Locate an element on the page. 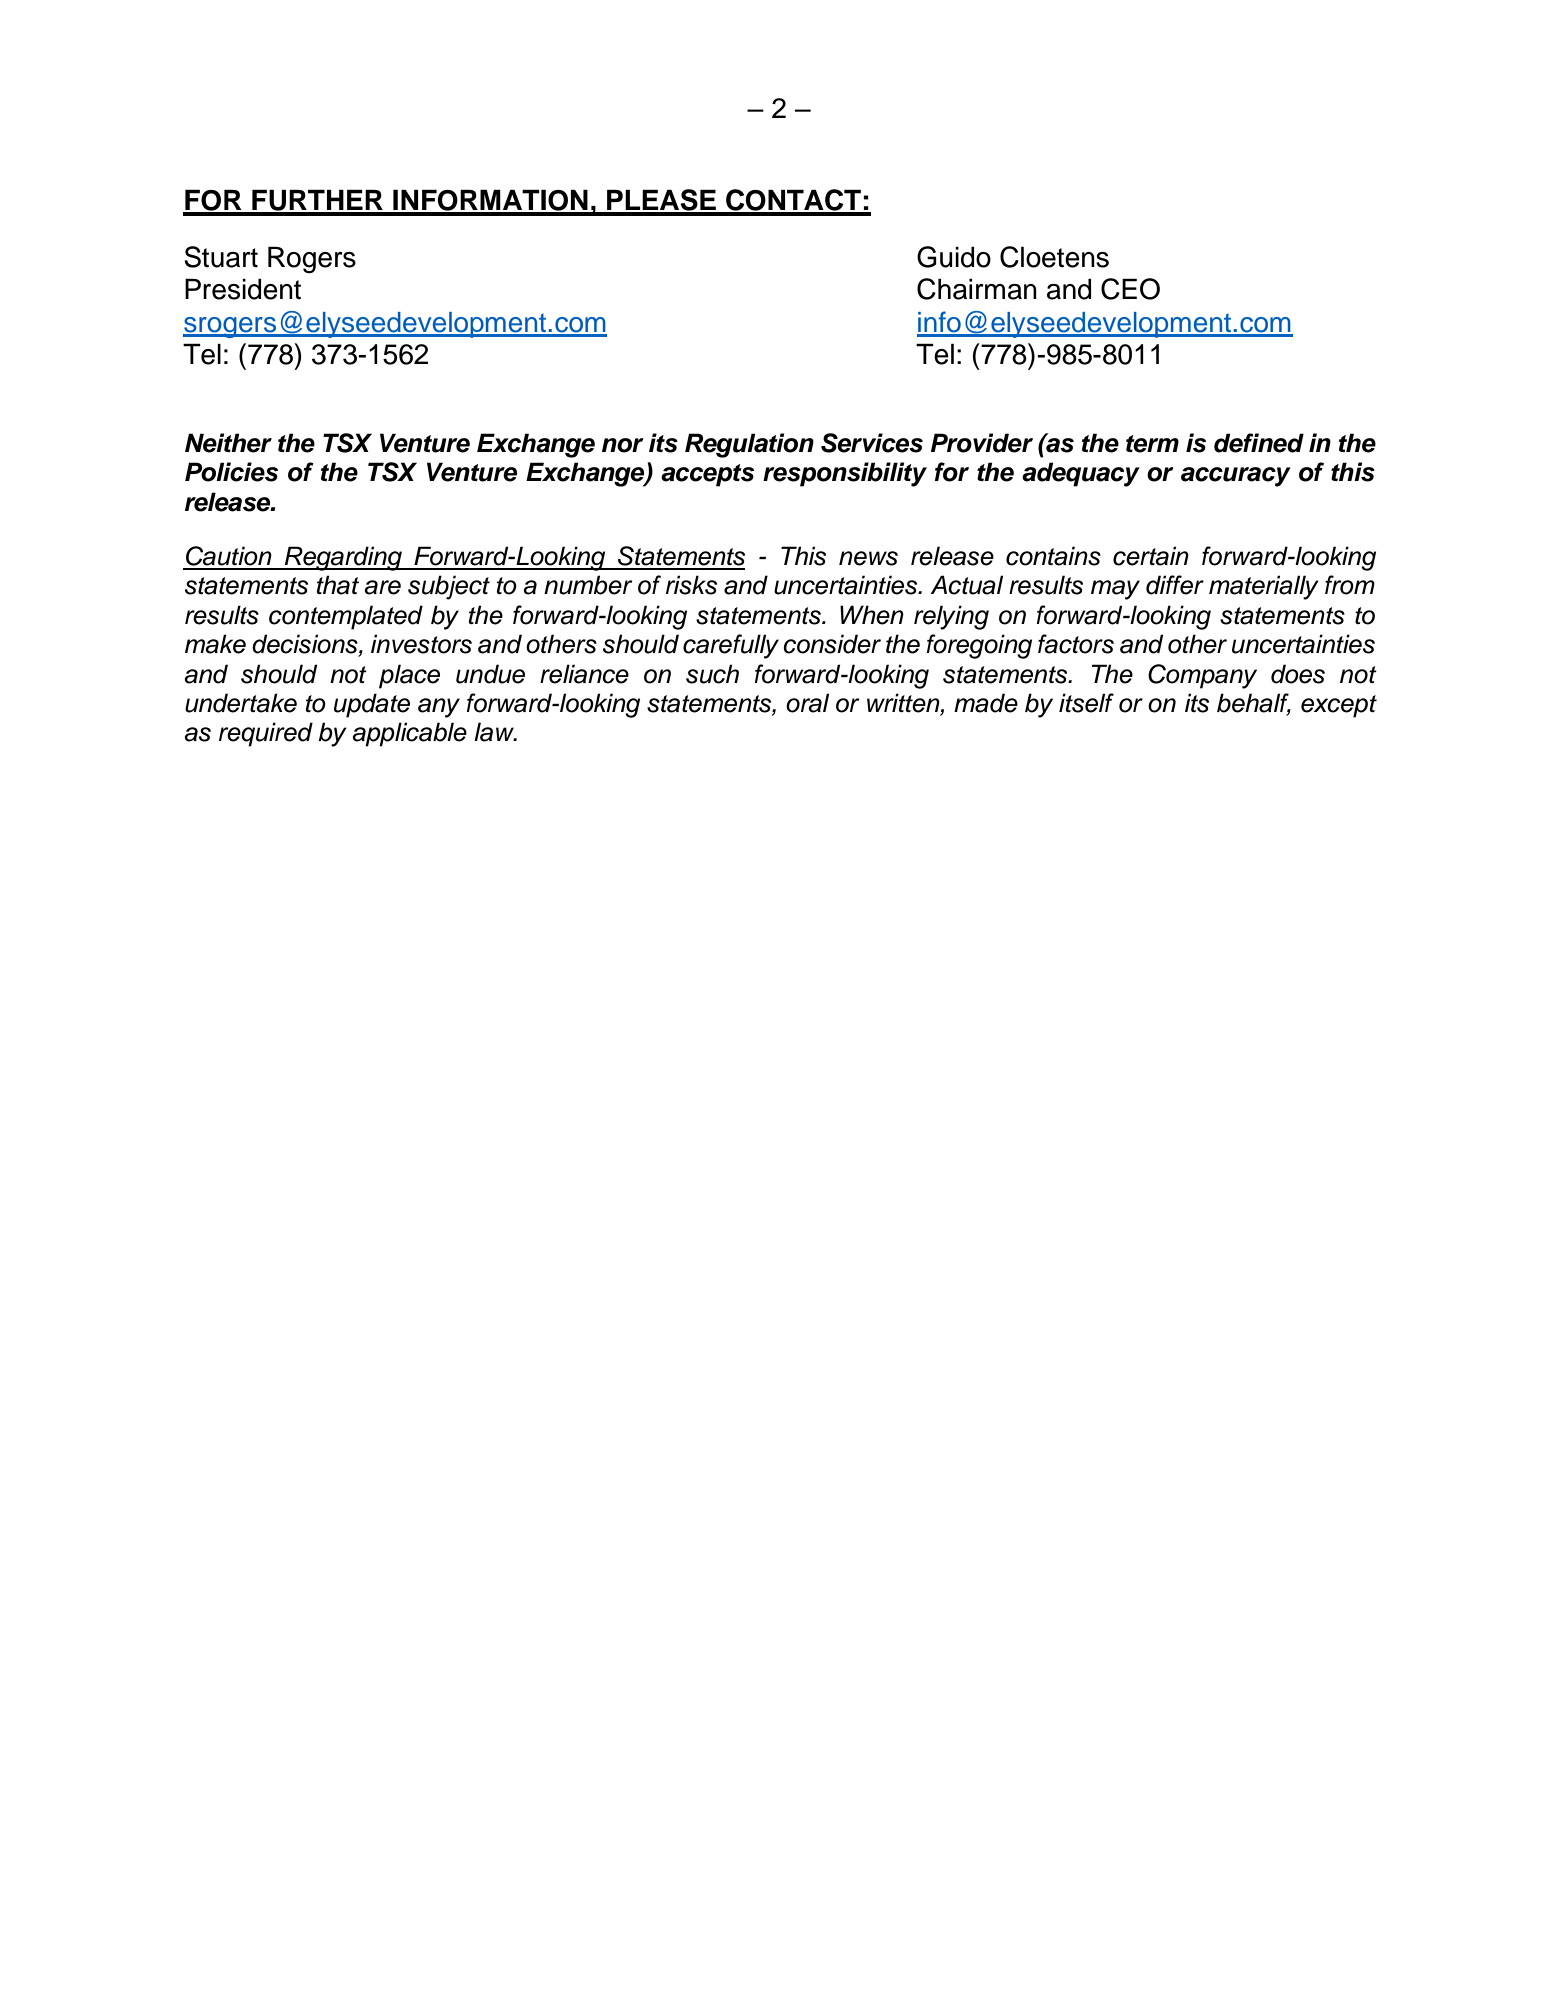  Guido is located at coordinates (954, 257).
